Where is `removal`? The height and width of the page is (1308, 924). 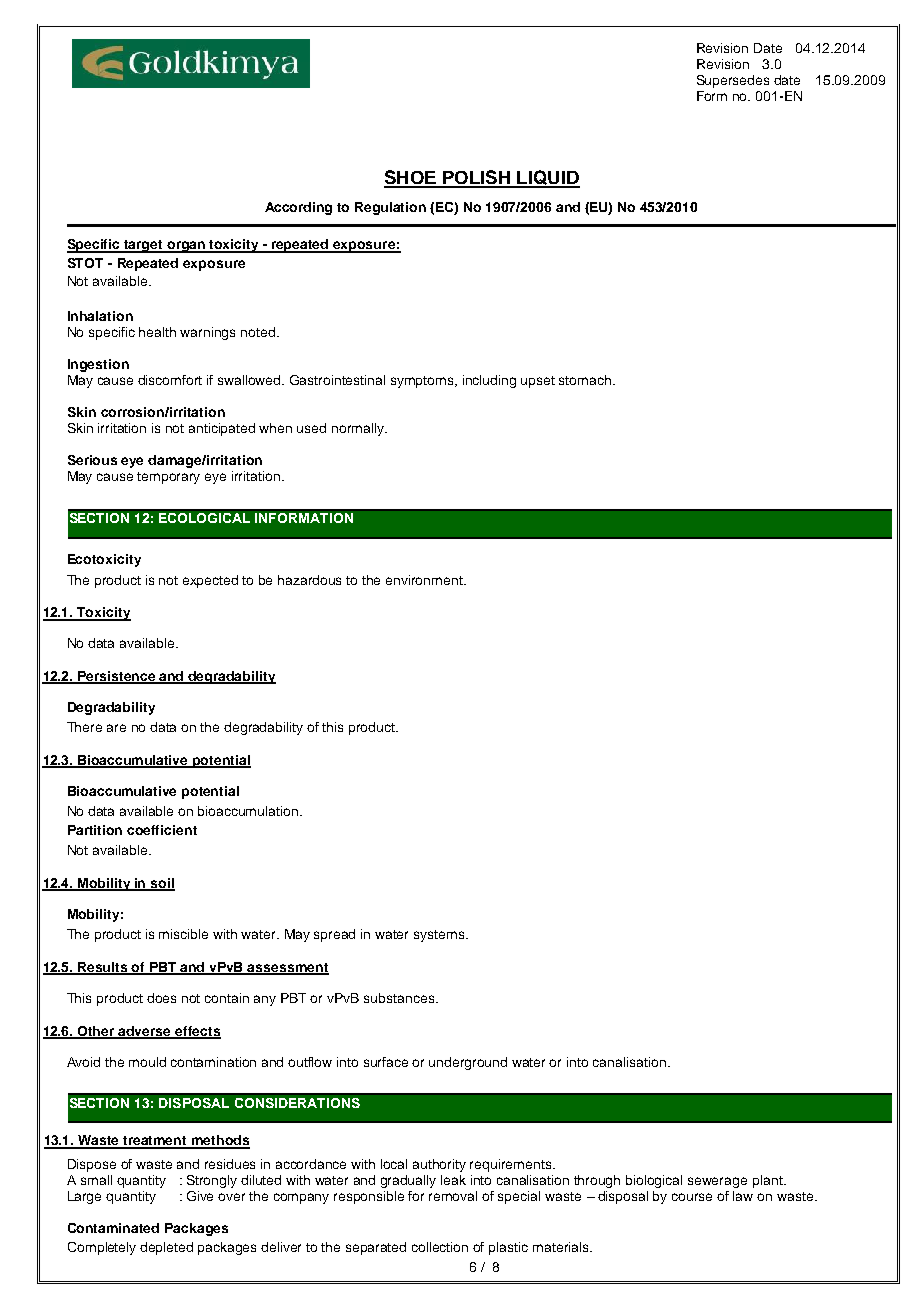
removal is located at coordinates (453, 1196).
